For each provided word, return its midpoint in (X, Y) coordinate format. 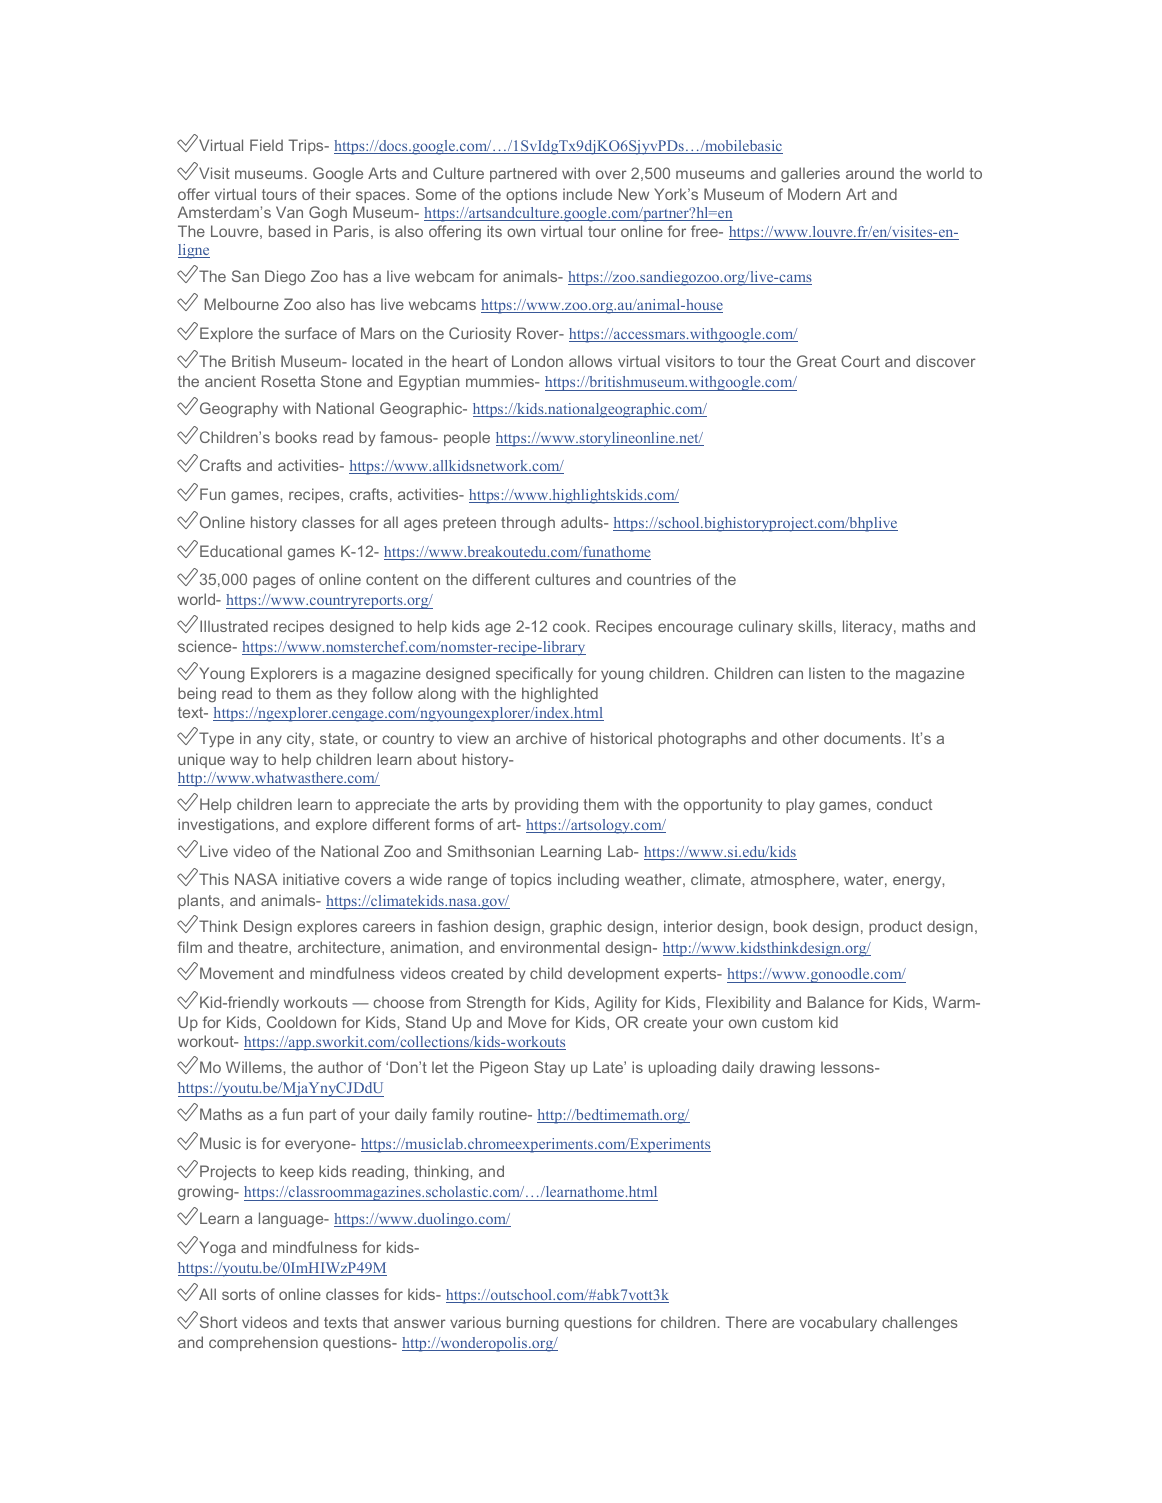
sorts (239, 1294)
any (269, 741)
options (531, 195)
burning (533, 1324)
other (801, 738)
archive (541, 738)
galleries (810, 175)
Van (289, 212)
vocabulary (838, 1324)
